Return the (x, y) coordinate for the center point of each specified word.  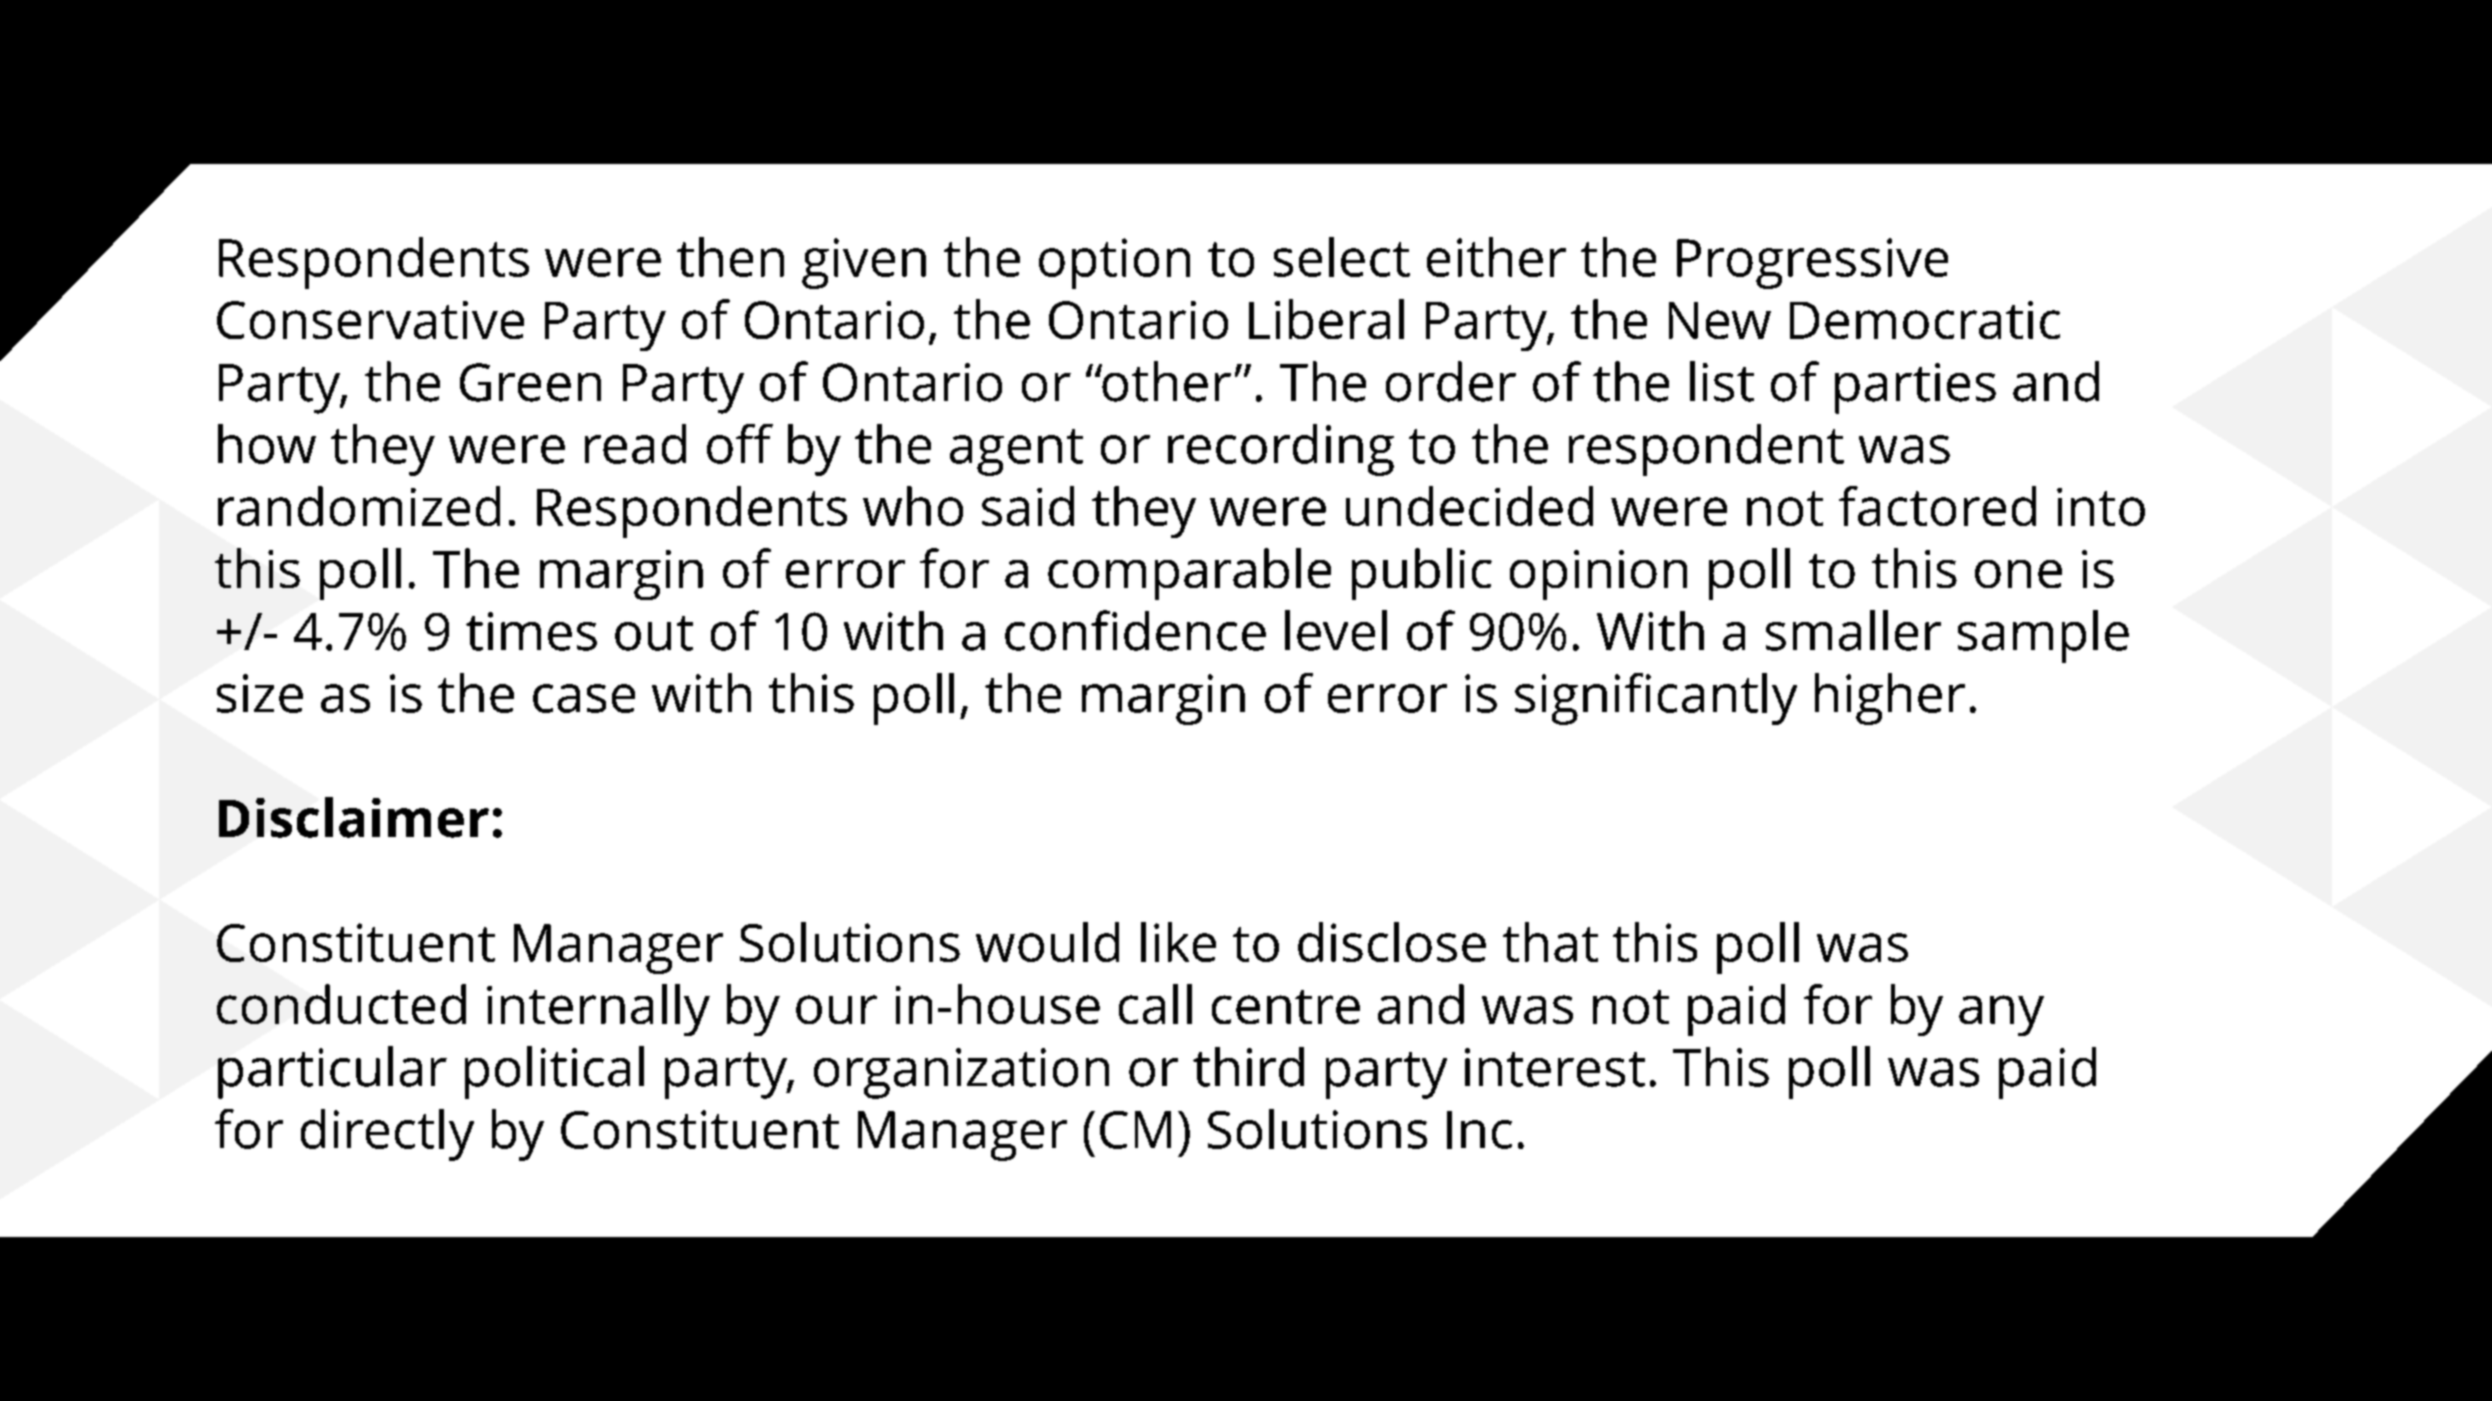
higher (1890, 699)
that (1550, 942)
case (584, 698)
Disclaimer (354, 817)
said (1028, 506)
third (1248, 1067)
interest (1555, 1067)
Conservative (370, 320)
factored (1937, 506)
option (1114, 263)
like (1178, 942)
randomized (359, 506)
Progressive (1812, 263)
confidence (1135, 630)
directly (387, 1135)
